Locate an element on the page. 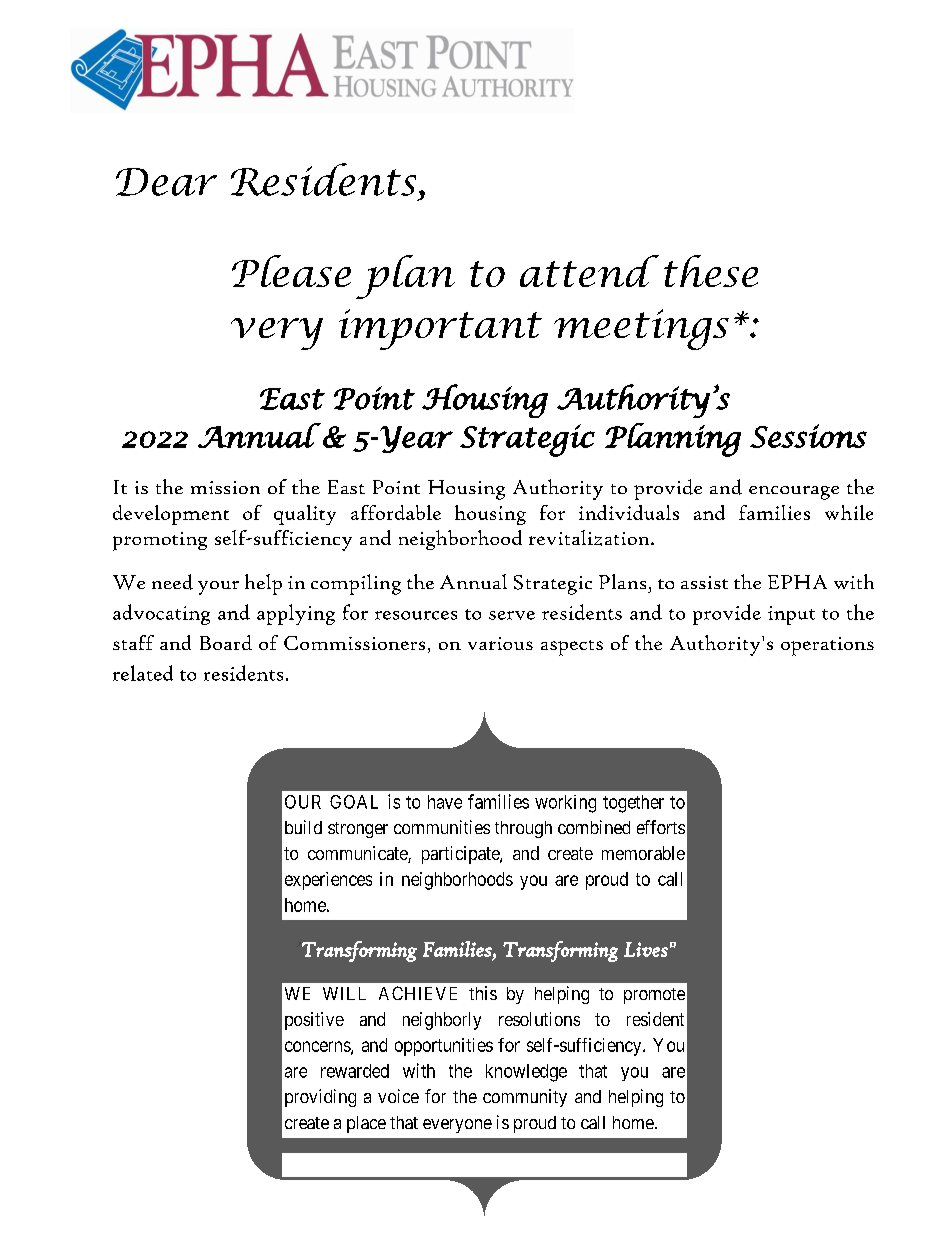 This document has width=952, height=1233. encourage is located at coordinates (794, 493).
